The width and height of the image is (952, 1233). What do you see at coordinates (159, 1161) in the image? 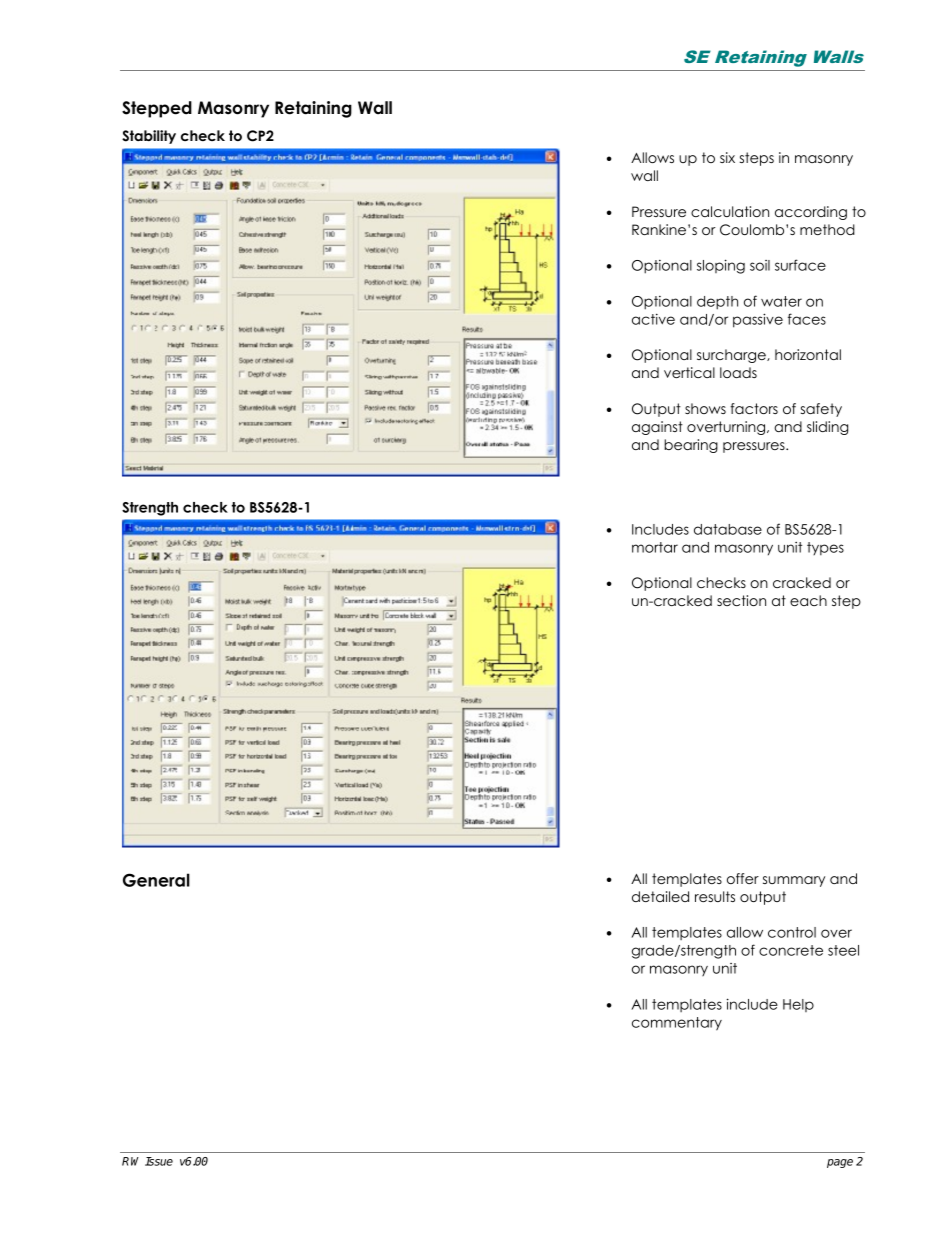
I see `Issue` at bounding box center [159, 1161].
